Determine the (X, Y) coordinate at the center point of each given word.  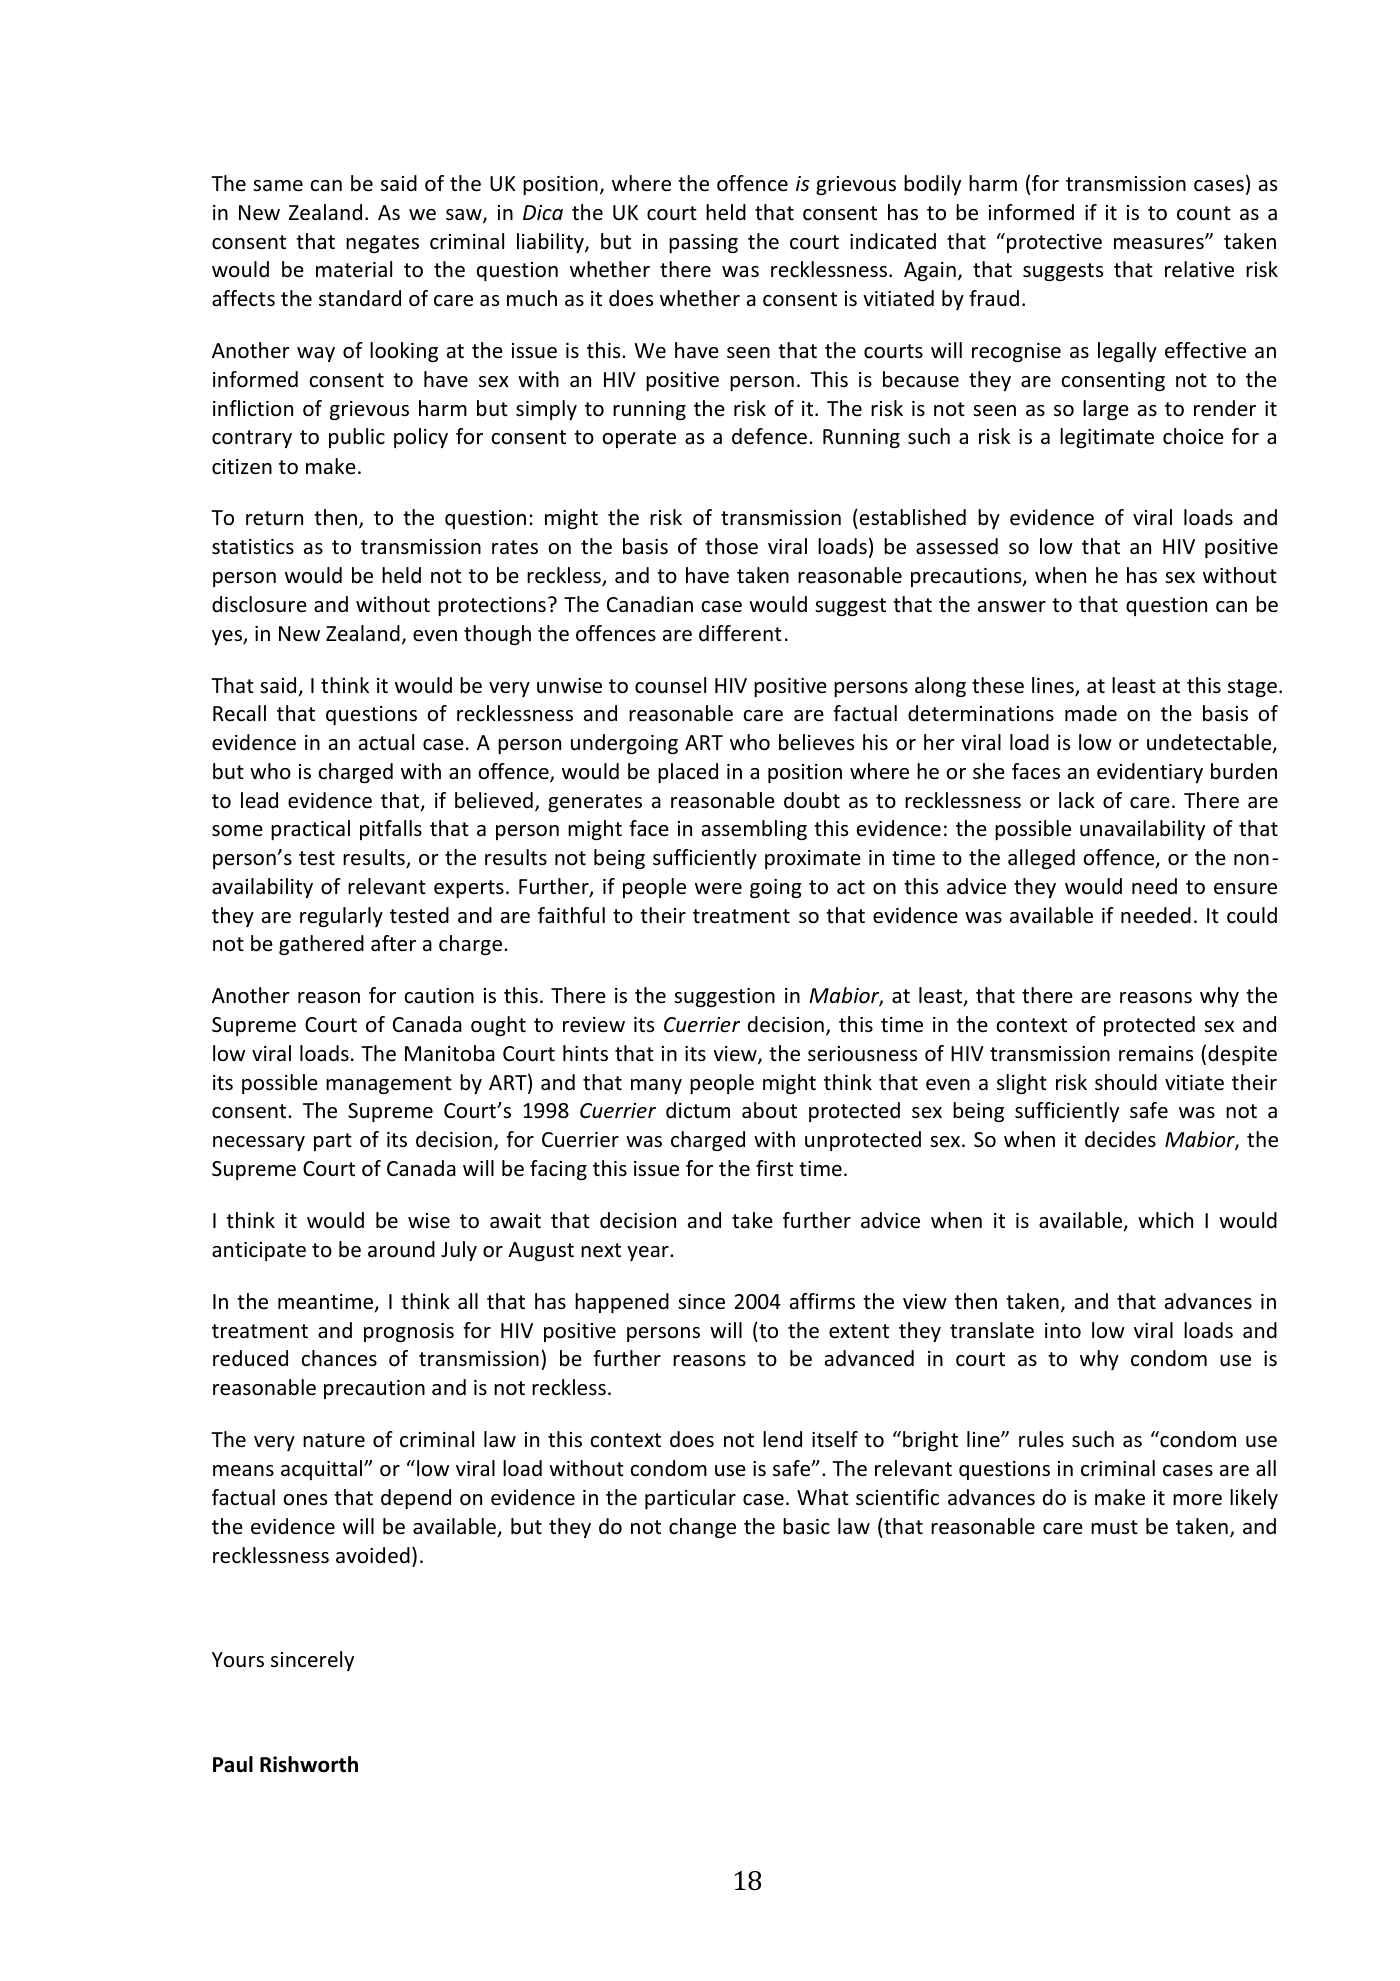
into (1063, 1331)
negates (382, 244)
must (1114, 1527)
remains (1156, 1054)
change (702, 1528)
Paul (233, 1764)
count (1204, 213)
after (393, 943)
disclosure (259, 604)
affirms (822, 1301)
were (718, 889)
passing (703, 243)
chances (339, 1358)
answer (1012, 607)
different (740, 633)
